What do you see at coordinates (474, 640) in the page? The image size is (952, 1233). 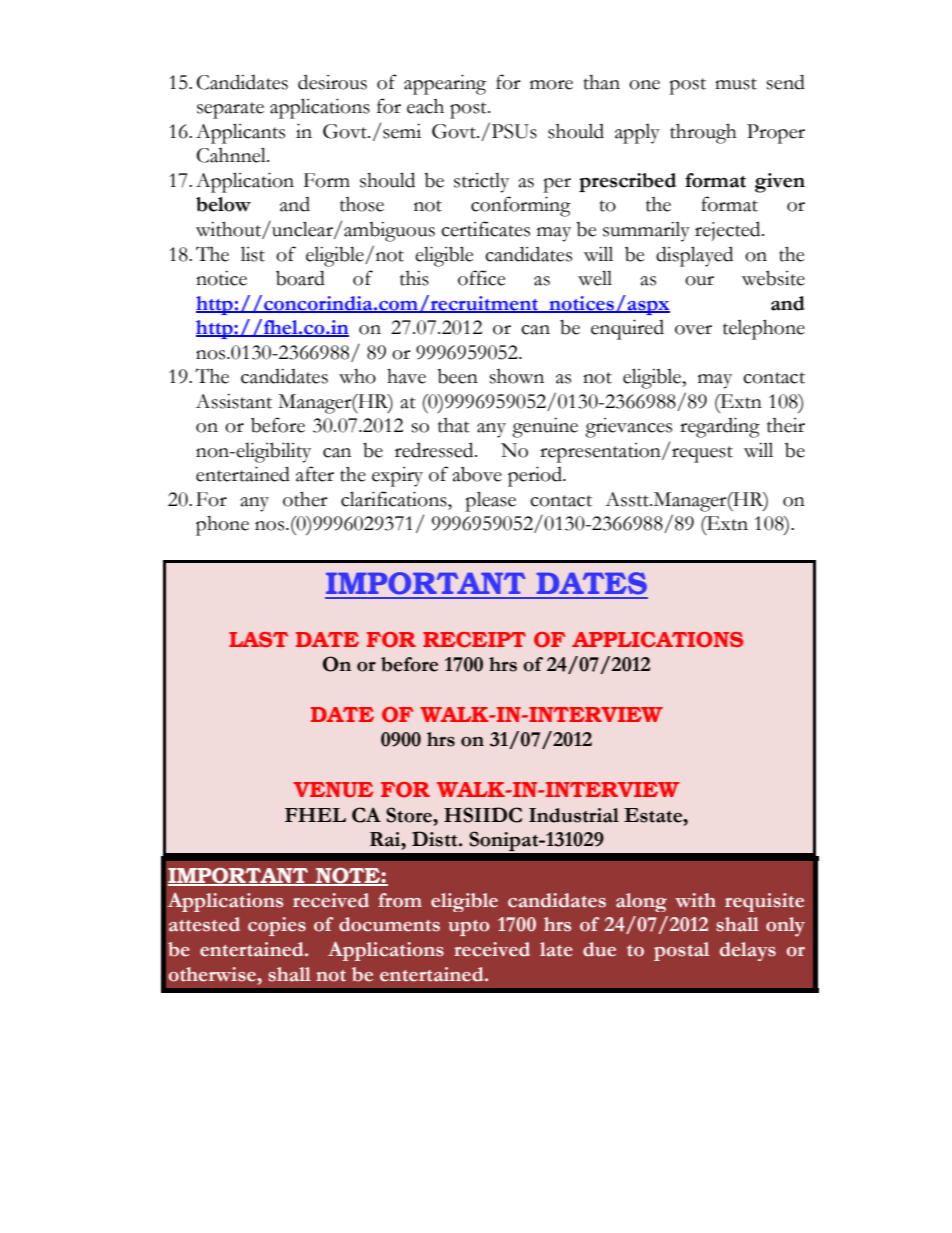 I see `RECEIPT` at bounding box center [474, 640].
